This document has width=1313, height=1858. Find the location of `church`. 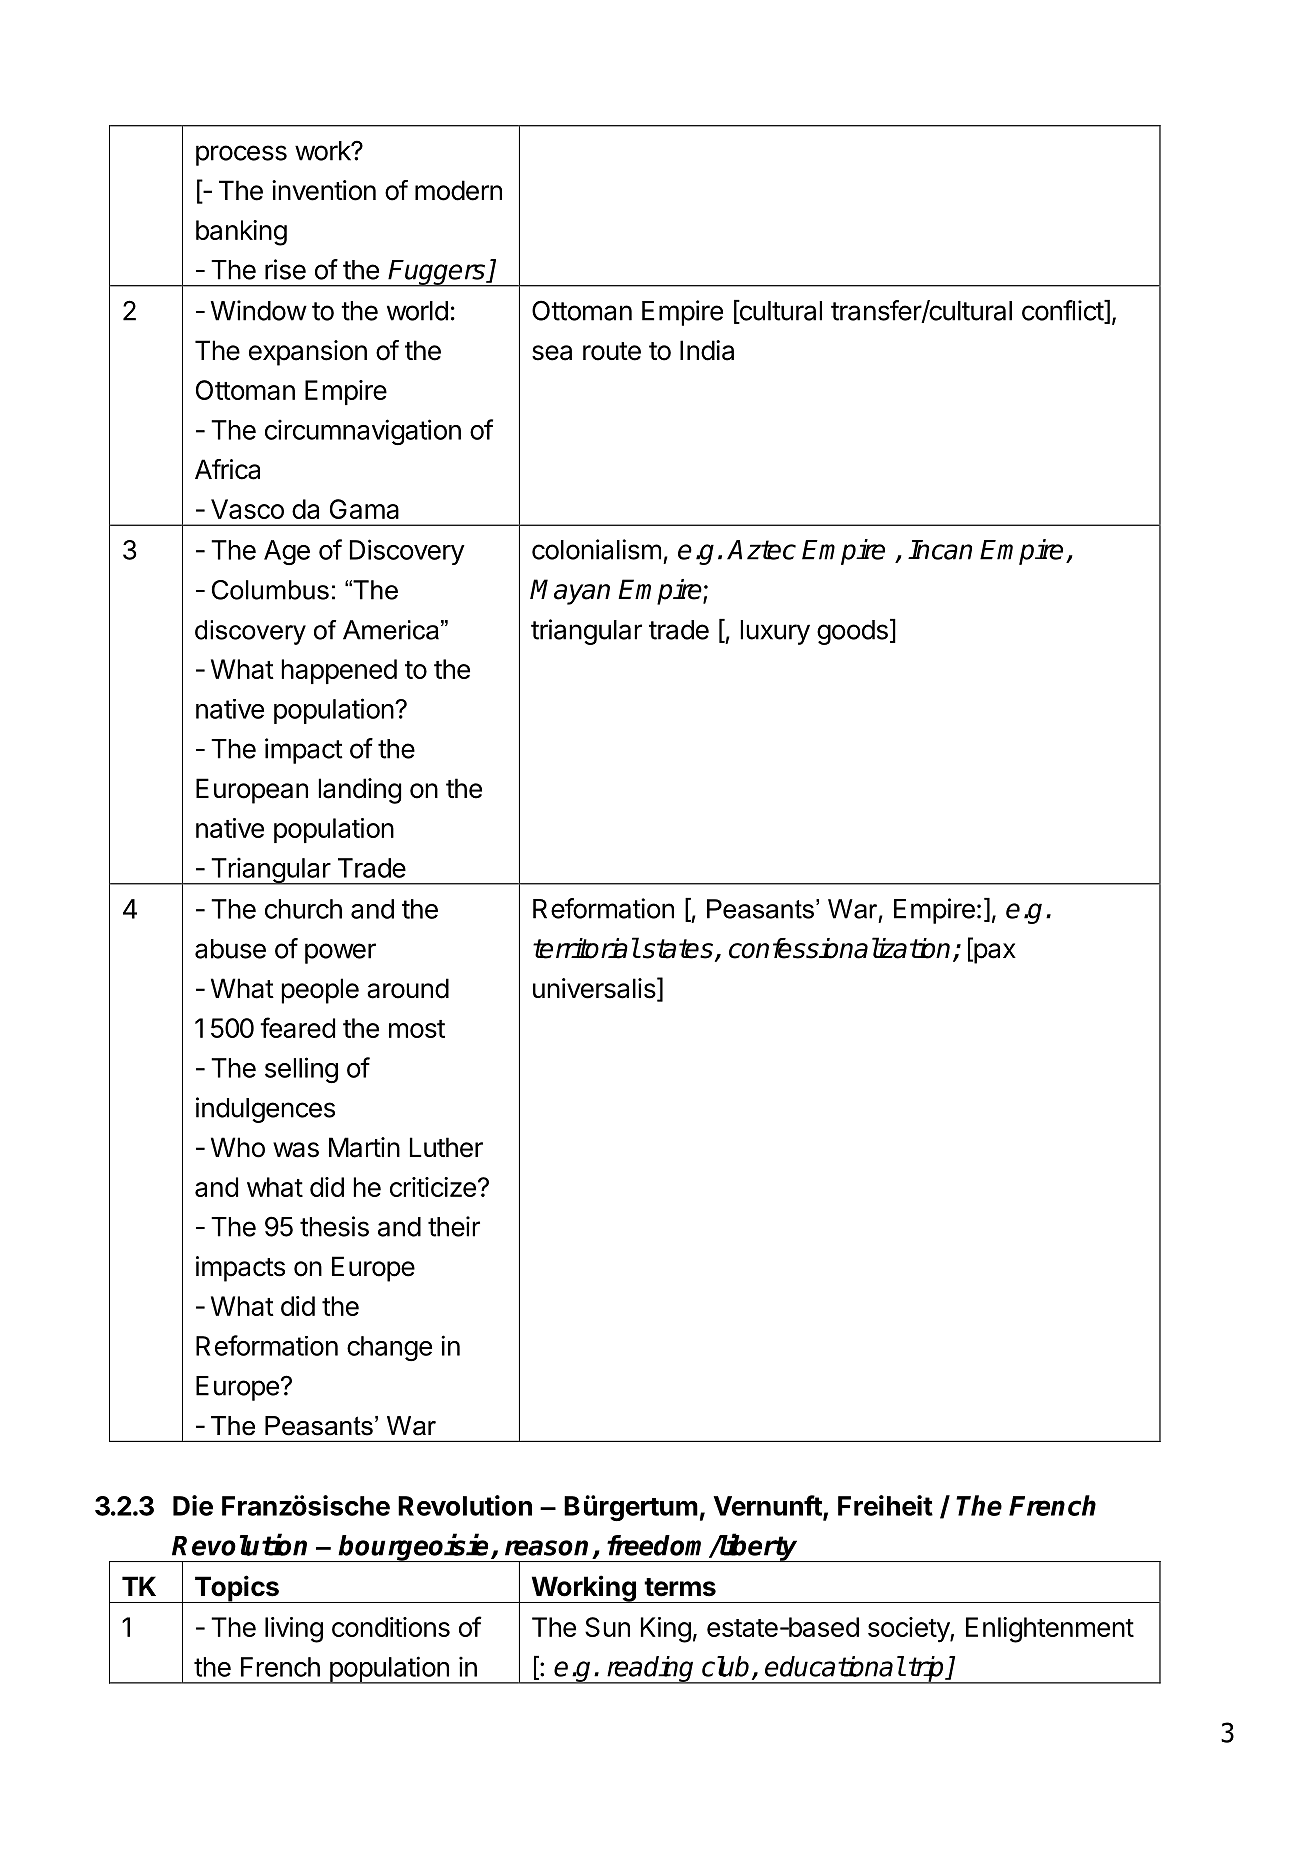

church is located at coordinates (303, 909).
